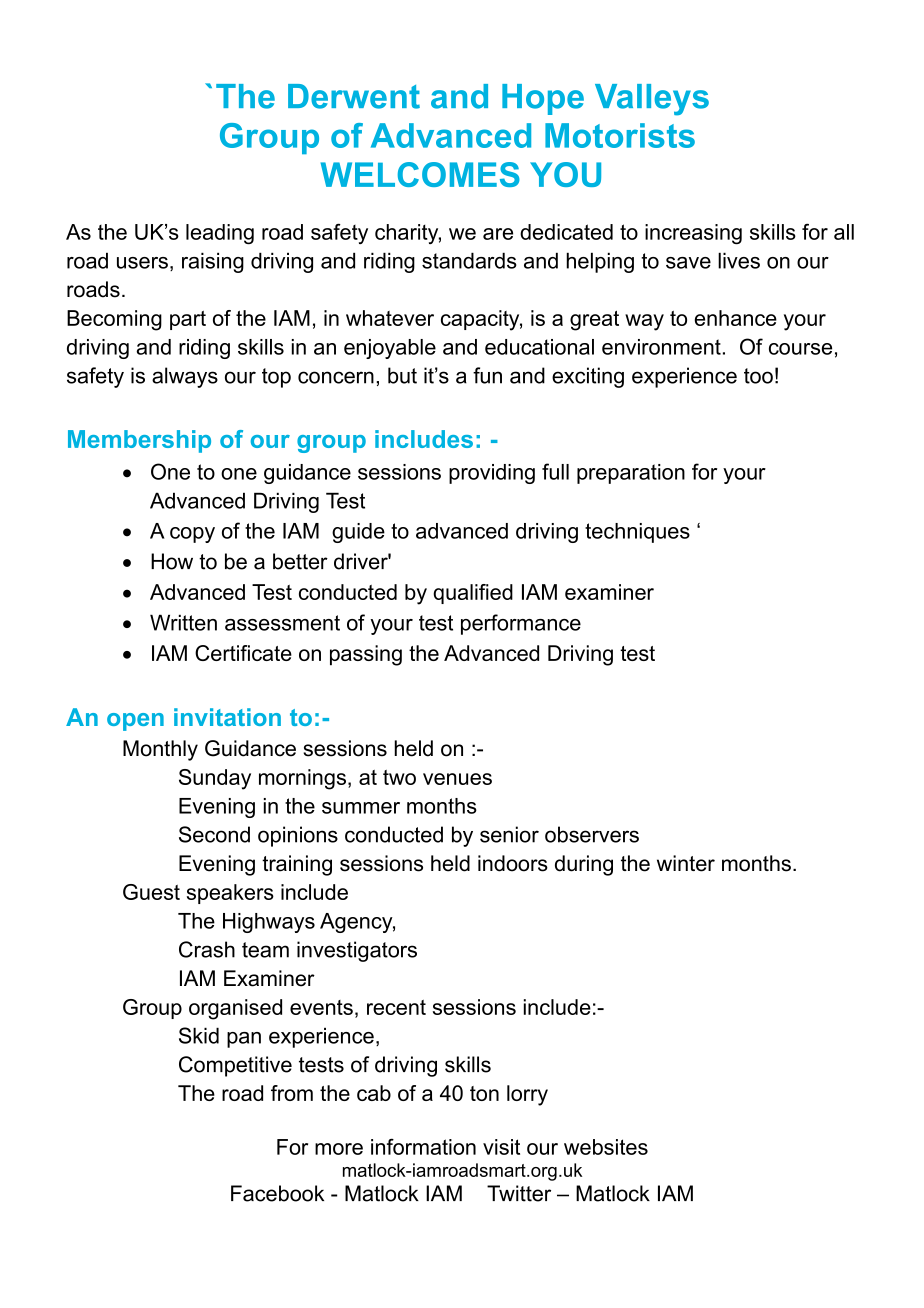 The height and width of the screenshot is (1308, 924). I want to click on websites, so click(606, 1147).
